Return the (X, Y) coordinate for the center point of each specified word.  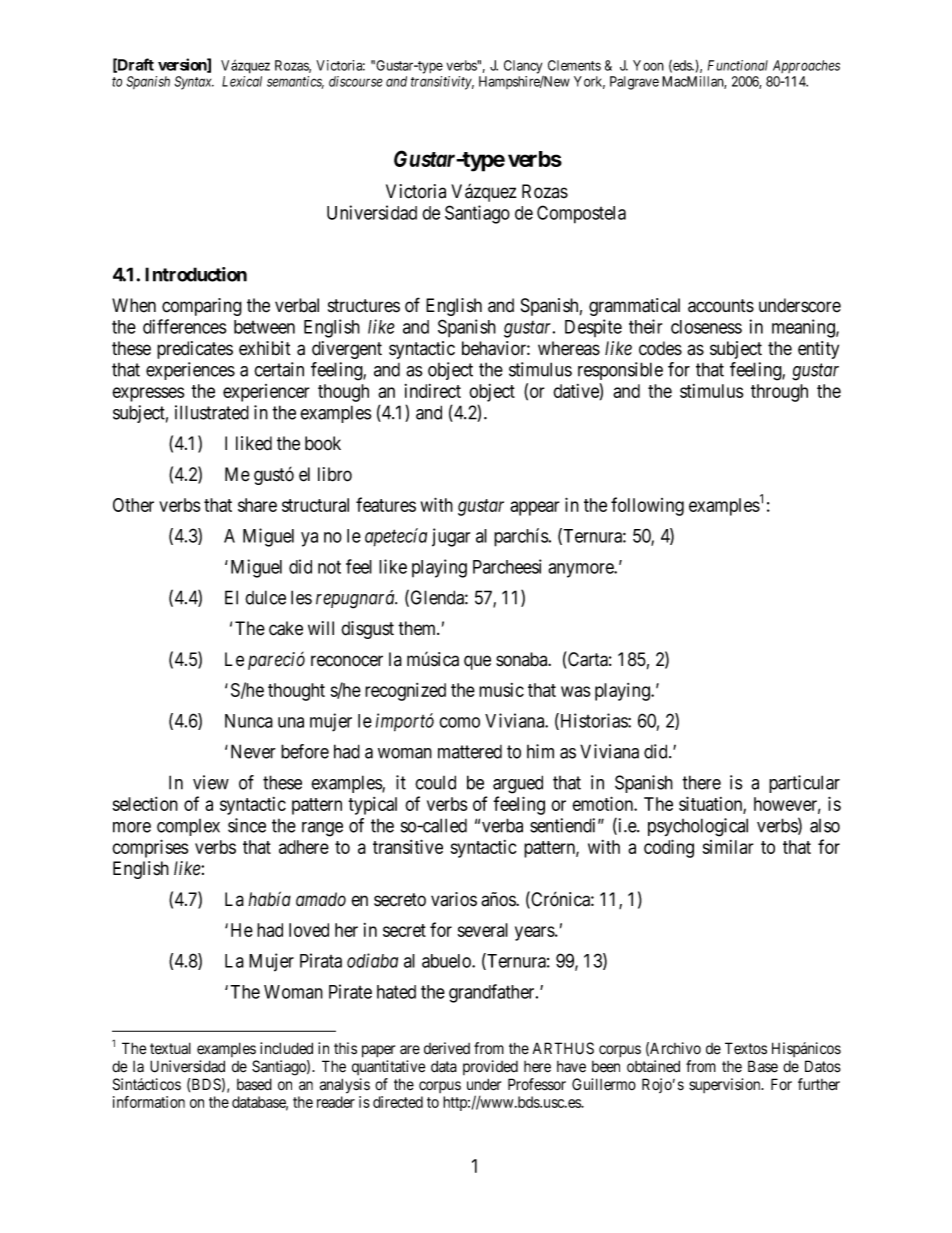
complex (188, 827)
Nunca (249, 721)
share (257, 505)
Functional (738, 65)
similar (728, 847)
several (483, 930)
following (647, 506)
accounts (721, 306)
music (501, 690)
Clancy (523, 67)
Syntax (194, 83)
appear (535, 508)
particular (804, 784)
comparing (202, 307)
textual (170, 1048)
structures (364, 306)
